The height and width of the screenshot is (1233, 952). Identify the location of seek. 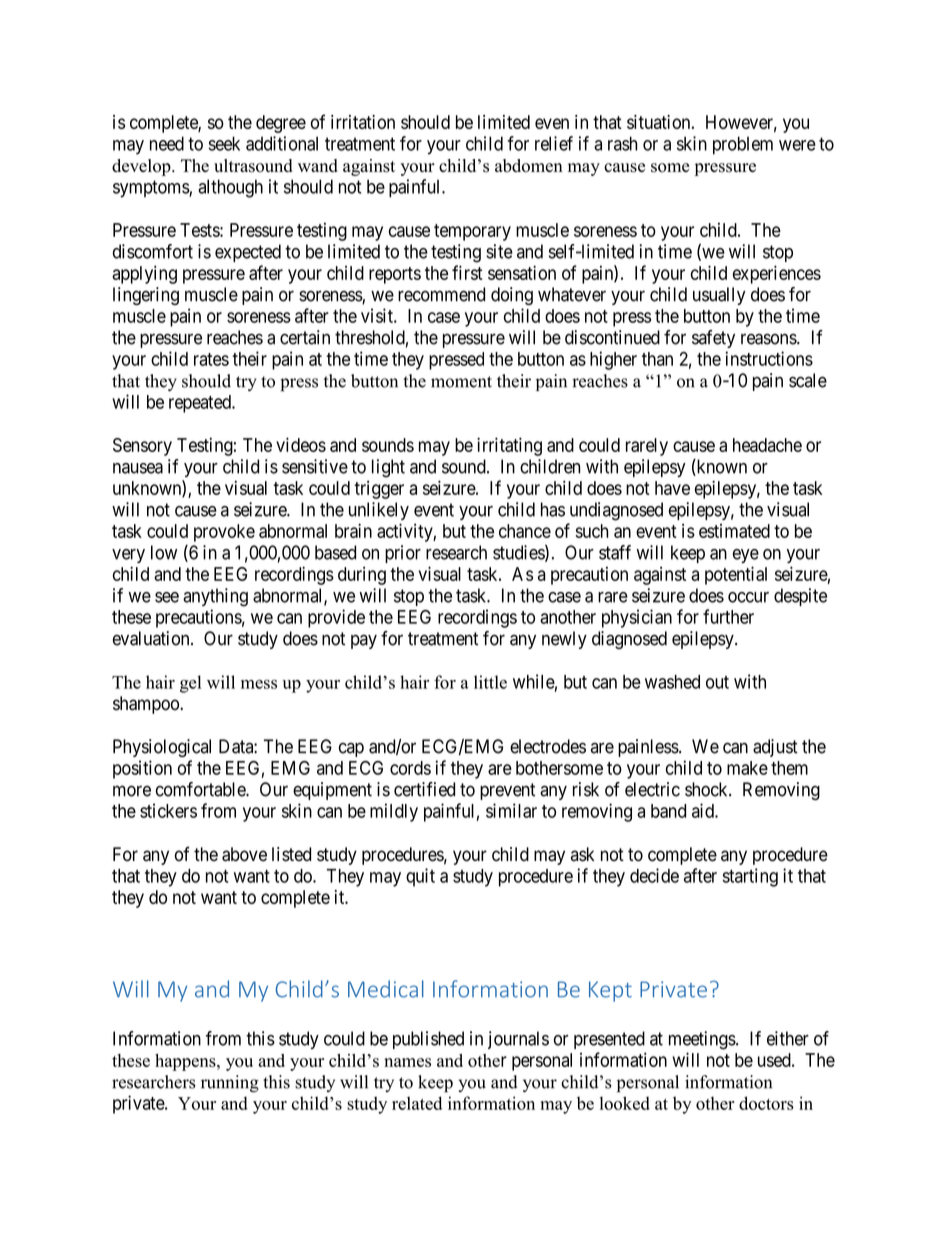
(224, 143).
